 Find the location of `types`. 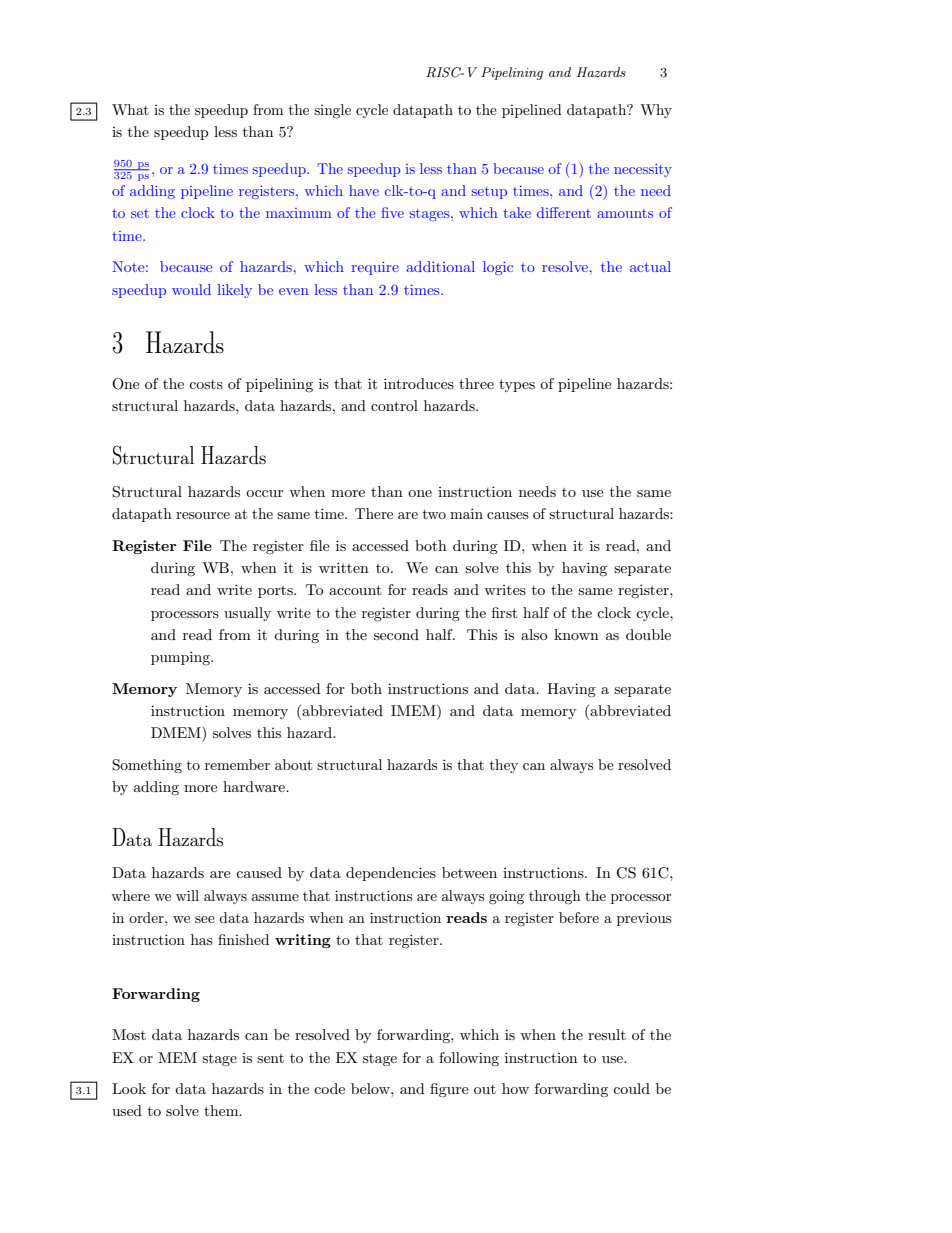

types is located at coordinates (517, 385).
